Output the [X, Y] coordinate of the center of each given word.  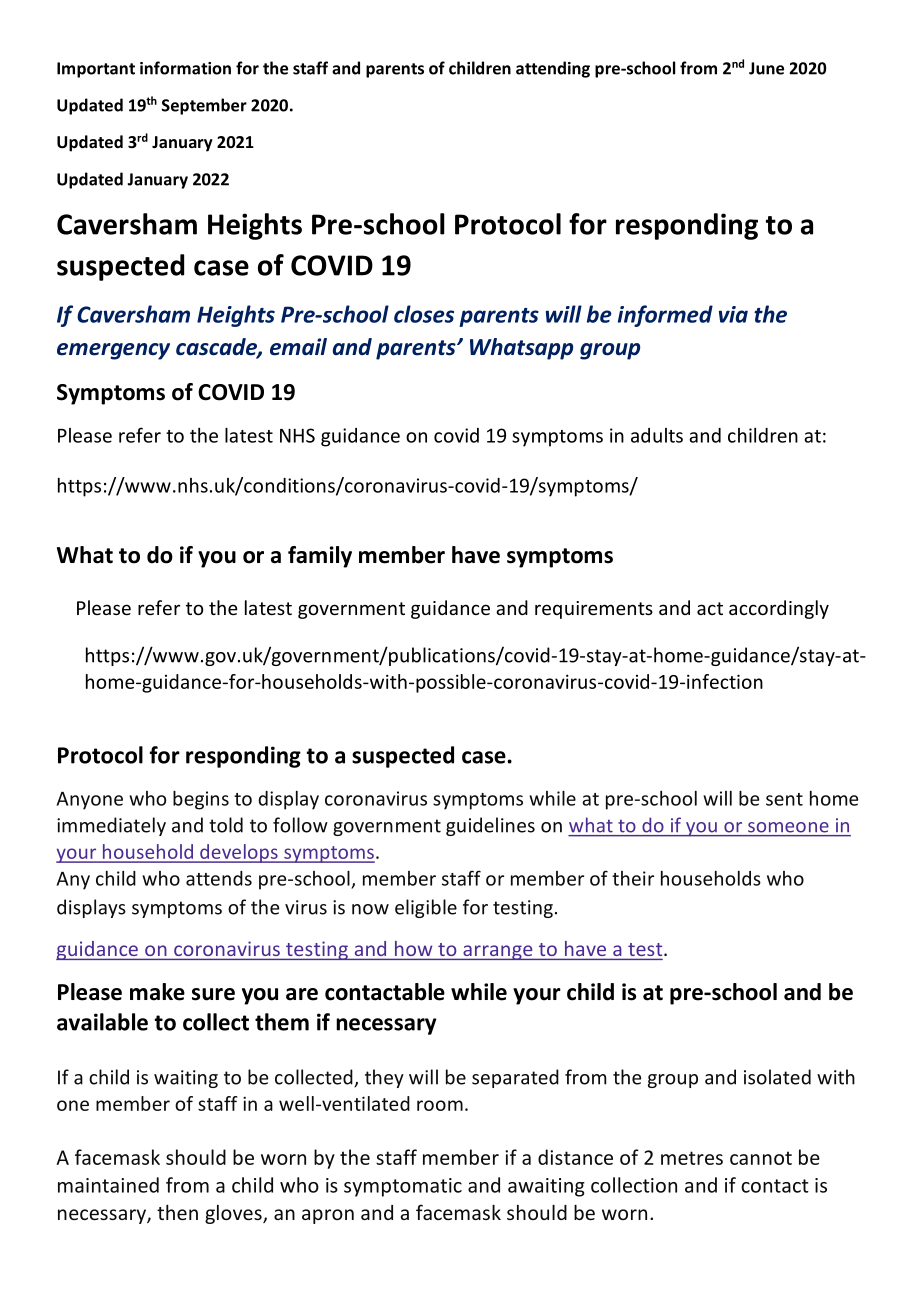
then [177, 1212]
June [766, 68]
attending [553, 69]
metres [692, 1158]
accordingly [779, 609]
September [204, 106]
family [320, 557]
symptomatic [403, 1187]
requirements [594, 610]
